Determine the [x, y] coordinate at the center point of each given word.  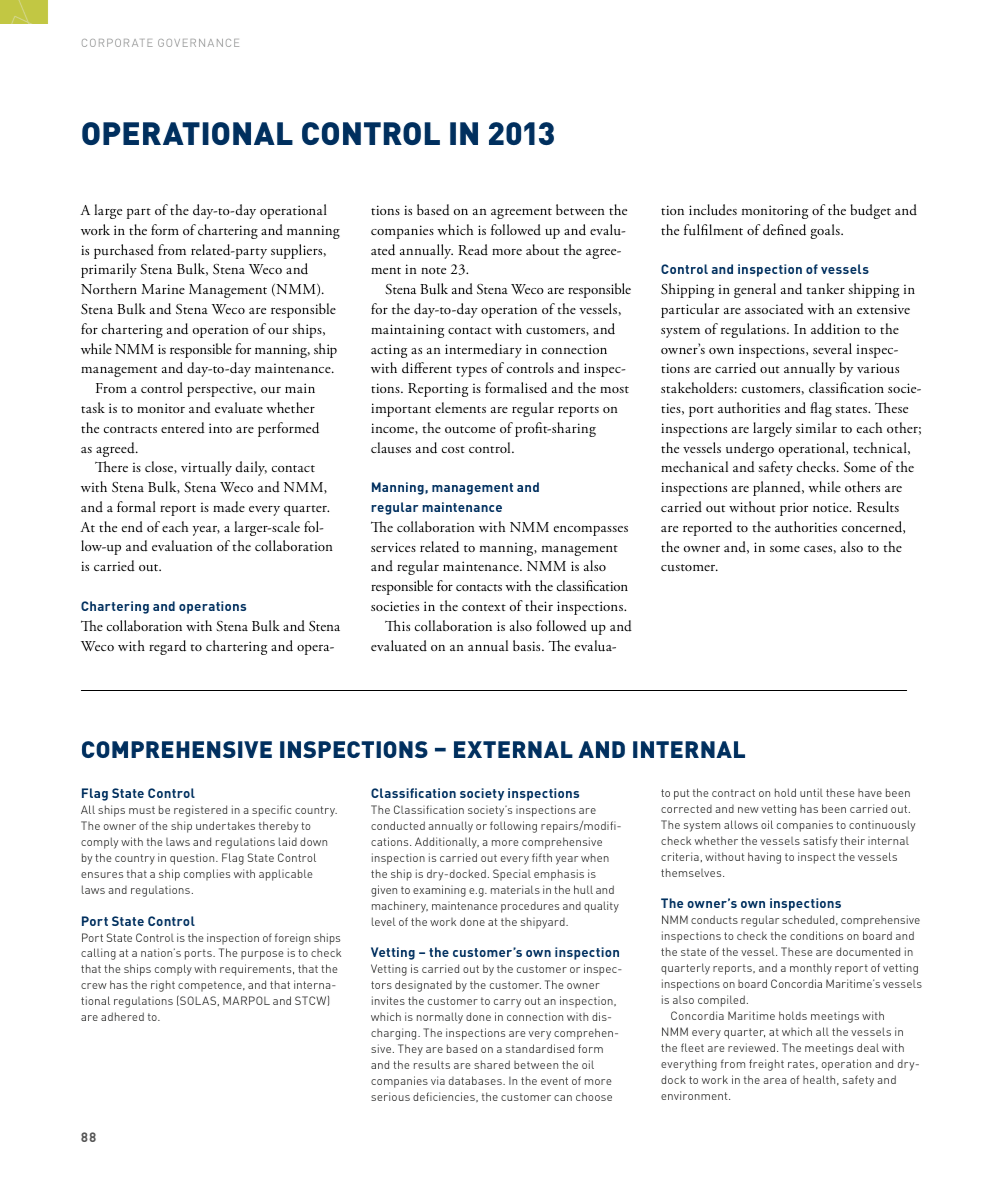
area [775, 1081]
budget [871, 211]
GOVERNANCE [198, 43]
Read [473, 249]
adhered [122, 1016]
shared [492, 1064]
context [484, 607]
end [132, 526]
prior [794, 509]
